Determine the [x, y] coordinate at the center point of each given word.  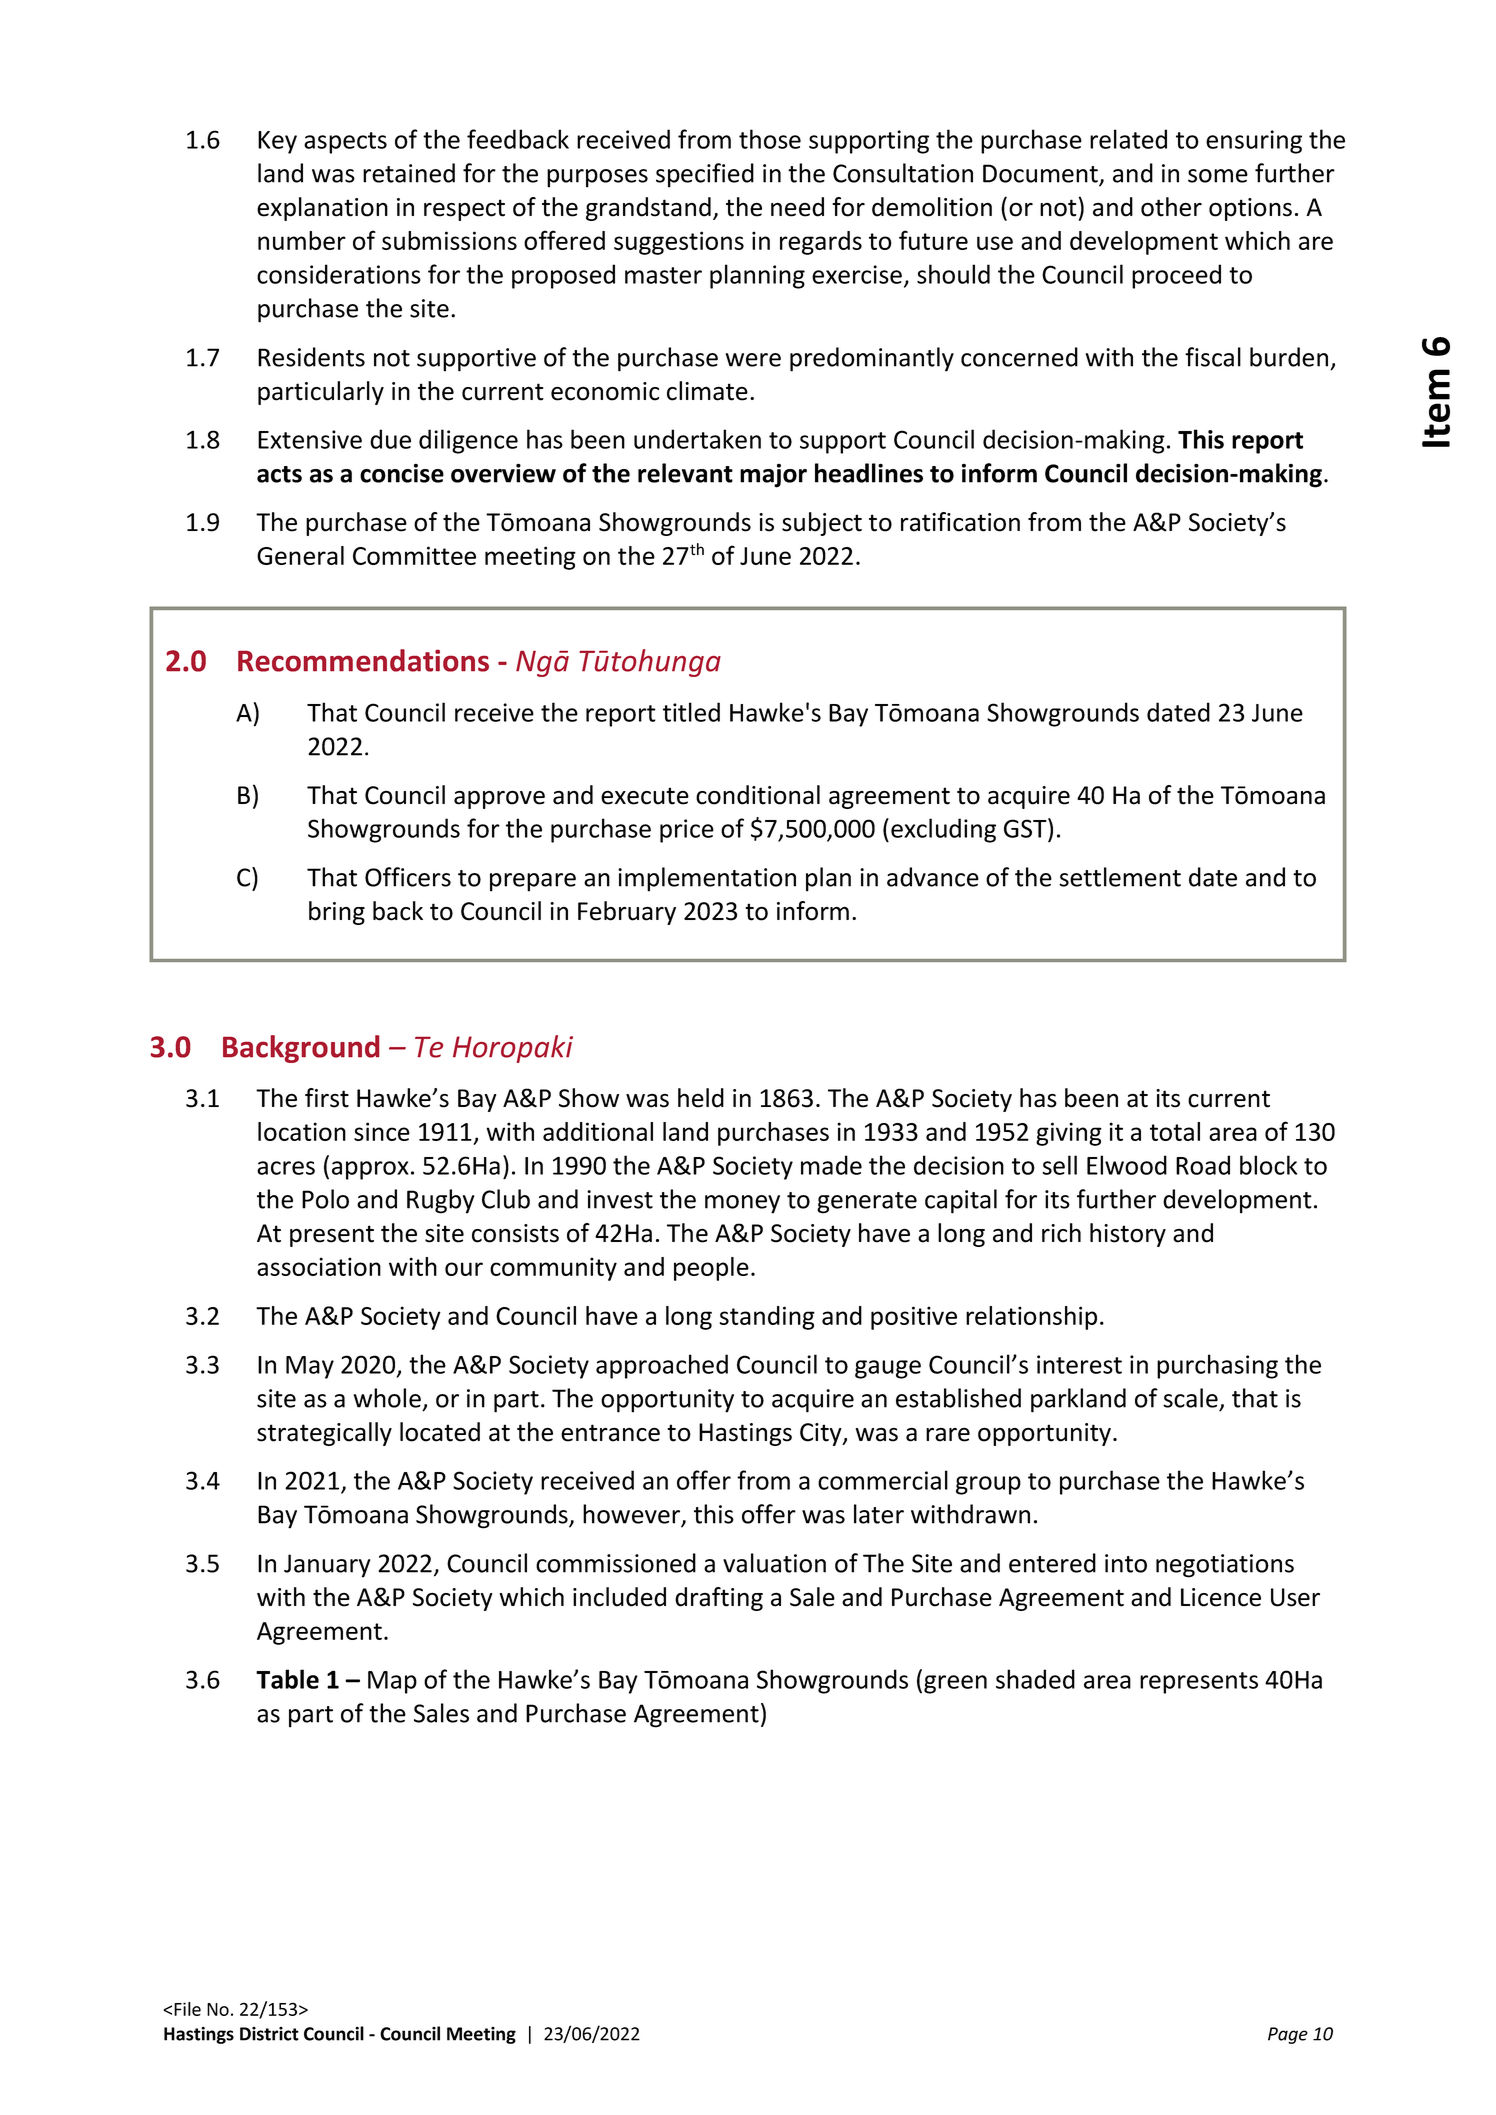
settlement [1120, 877]
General [300, 555]
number [302, 240]
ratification [960, 522]
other [1171, 207]
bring [337, 913]
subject [822, 524]
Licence [1221, 1597]
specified [705, 175]
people [711, 1269]
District [269, 2034]
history [1128, 1235]
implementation [707, 879]
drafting [719, 1599]
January [327, 1566]
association [319, 1266]
